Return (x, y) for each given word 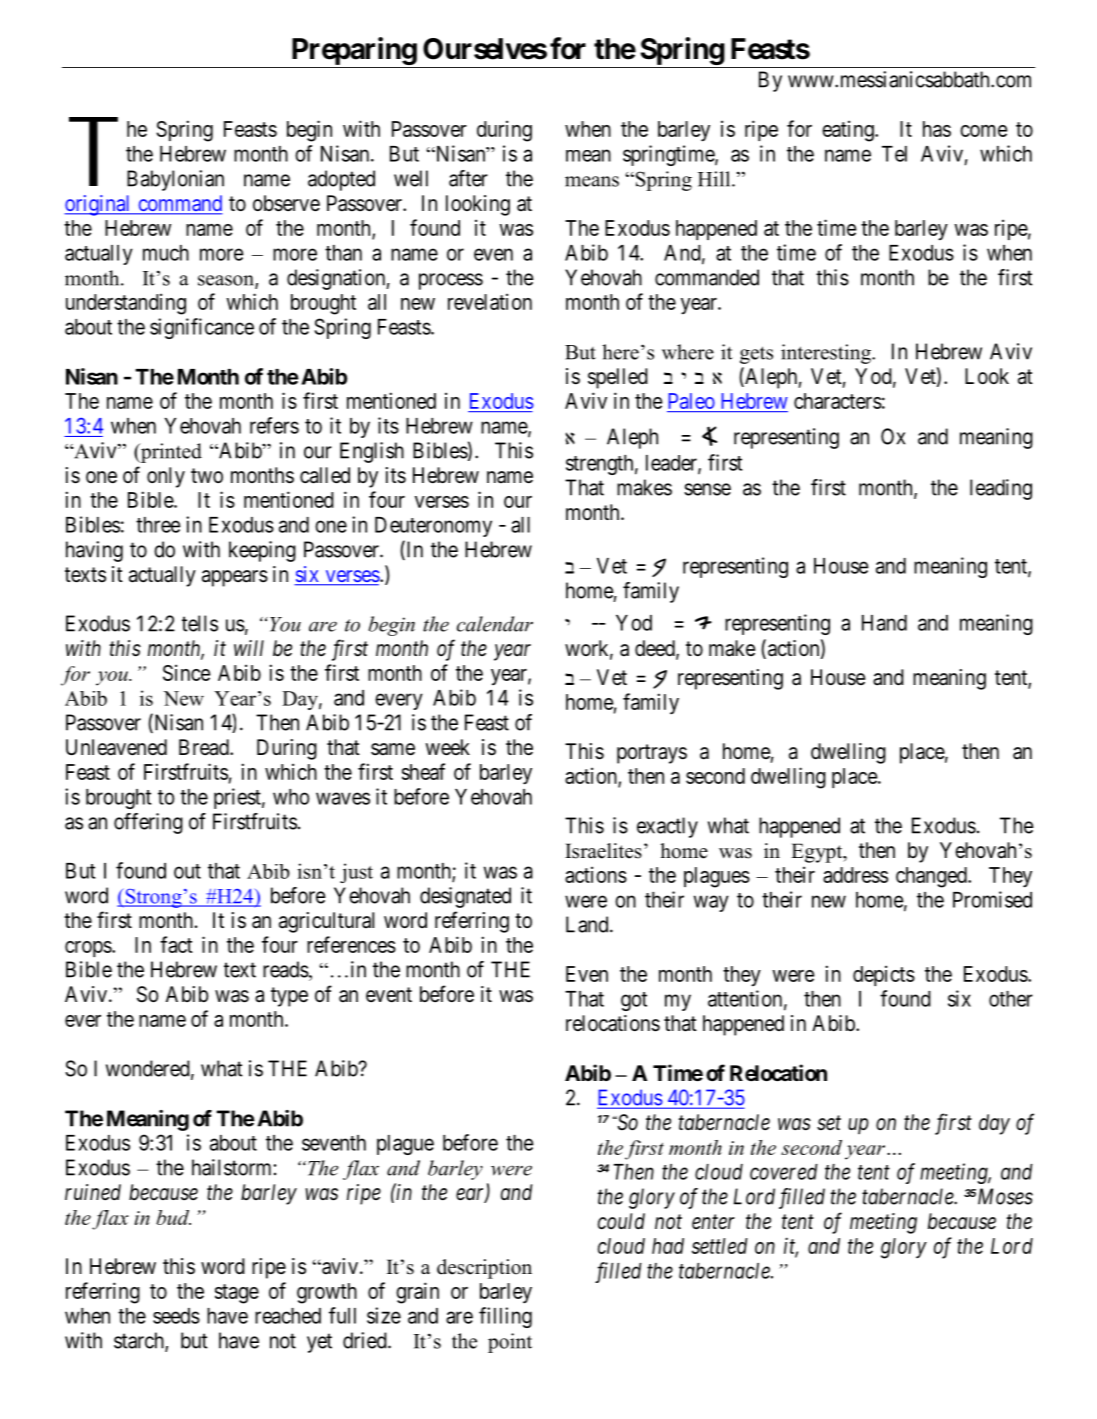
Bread (205, 747)
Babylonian (175, 180)
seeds (176, 1316)
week (448, 747)
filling (505, 1317)
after (468, 178)
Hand (884, 623)
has (937, 129)
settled (720, 1246)
